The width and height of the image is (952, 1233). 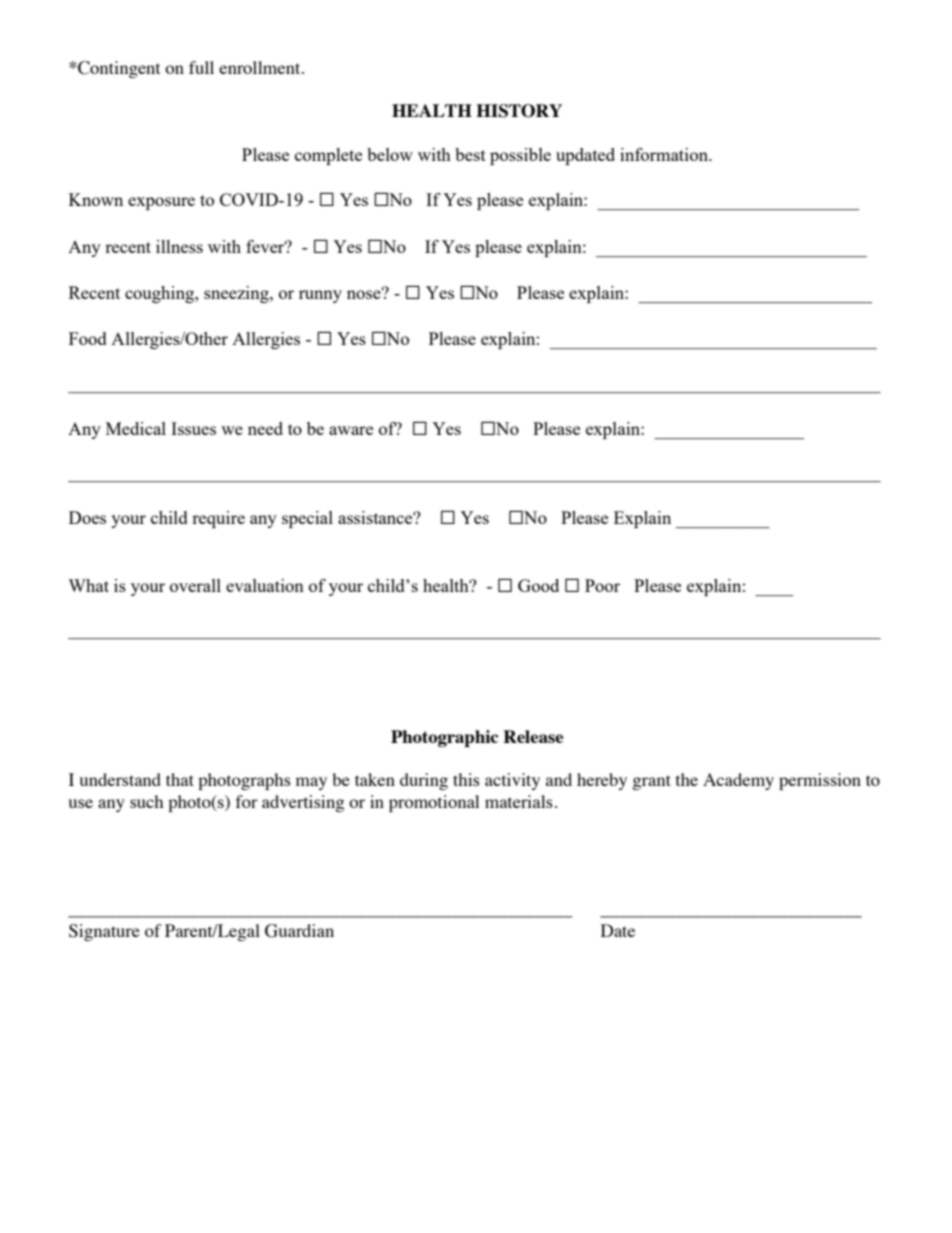 What do you see at coordinates (519, 111) in the image?
I see `HISTORY` at bounding box center [519, 111].
